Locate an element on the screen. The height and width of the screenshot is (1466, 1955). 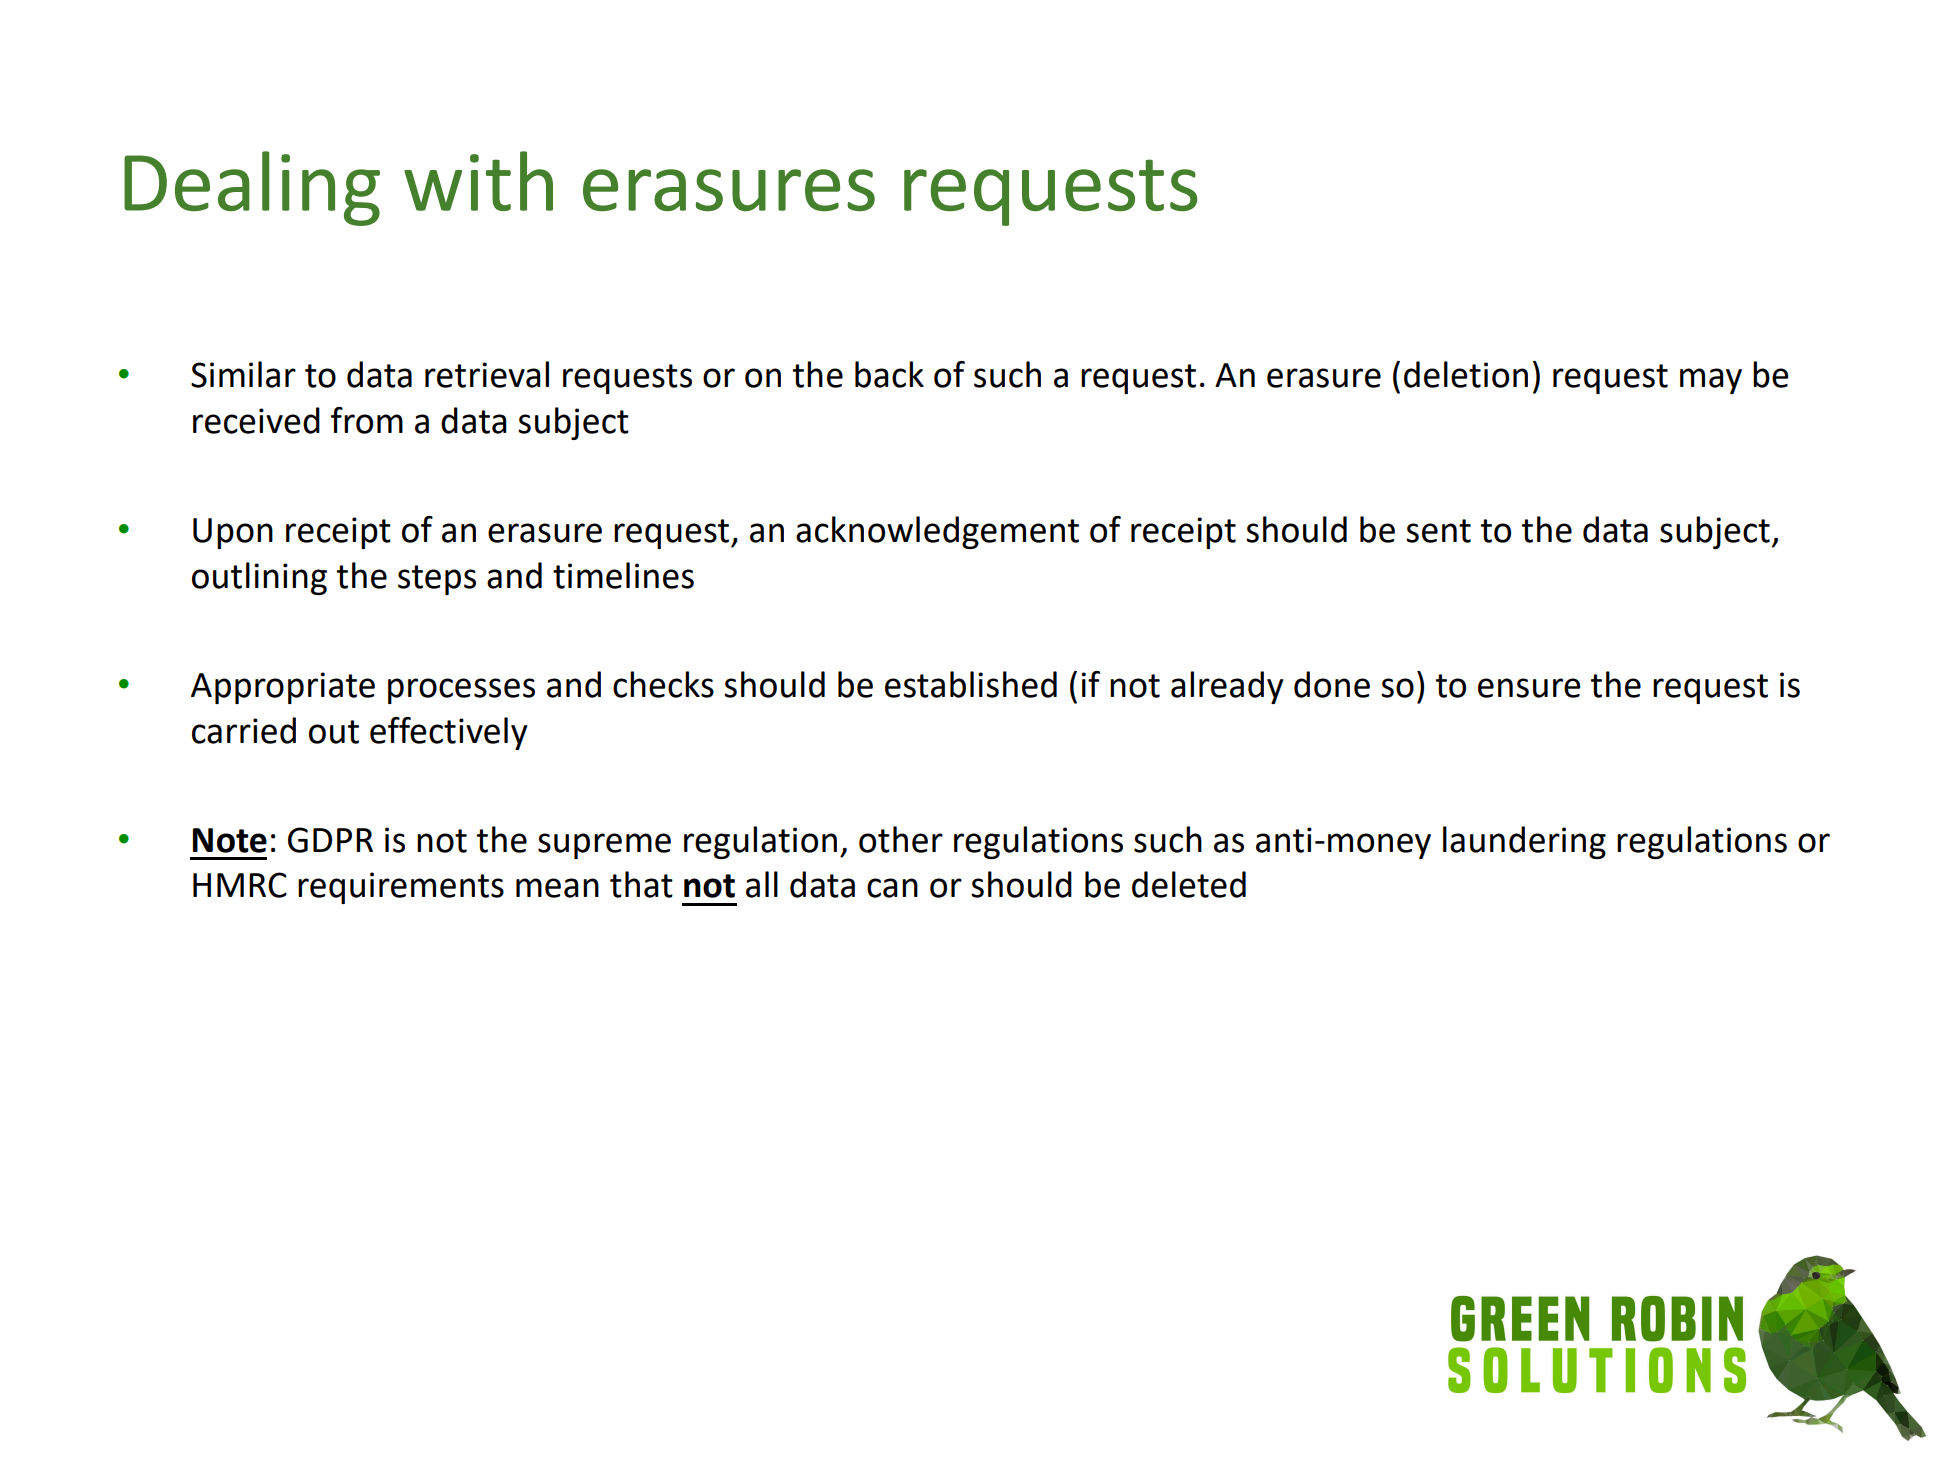
can is located at coordinates (892, 888).
